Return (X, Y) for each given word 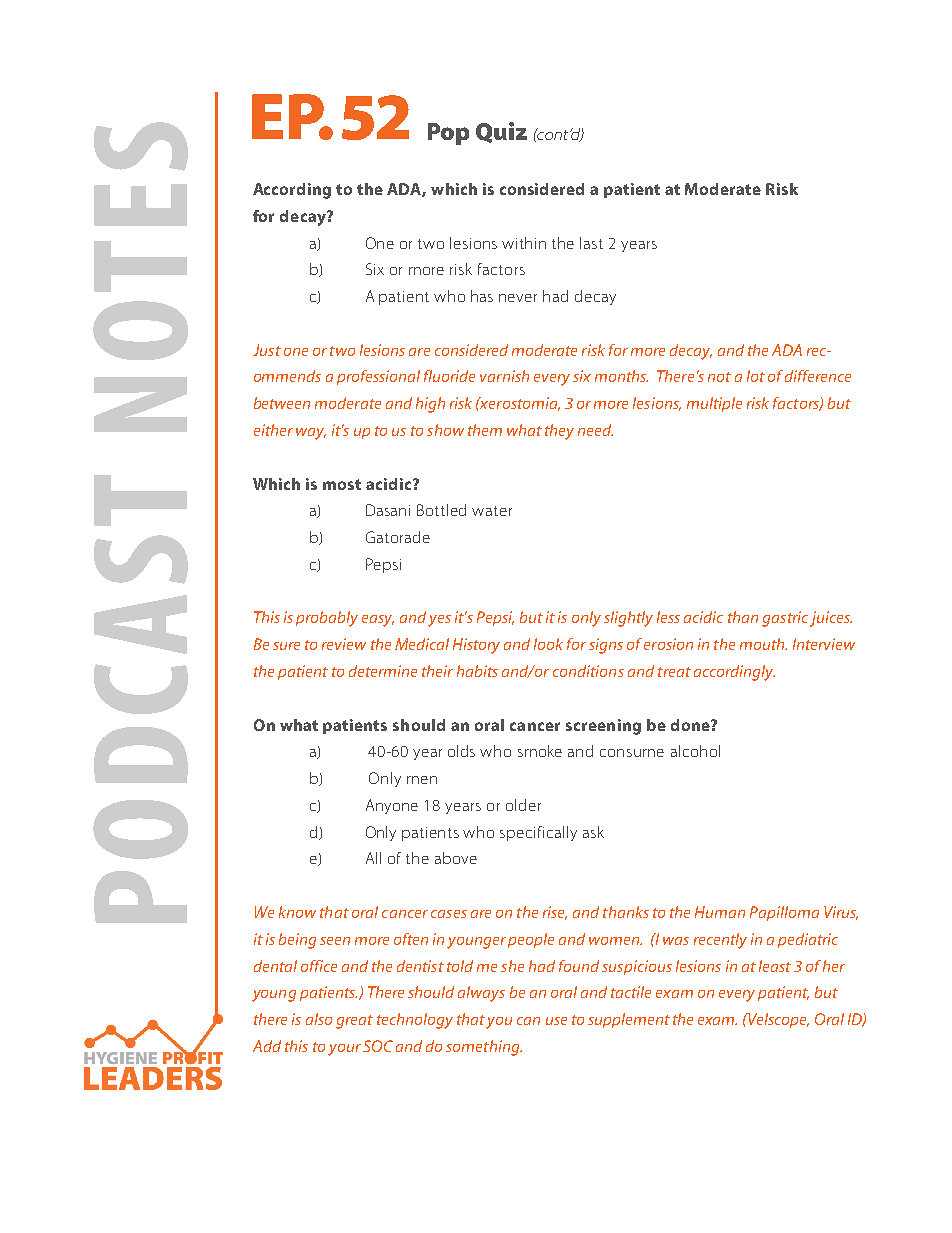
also (319, 1019)
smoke (540, 751)
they (559, 432)
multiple (714, 404)
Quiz (501, 132)
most (342, 484)
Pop (448, 134)
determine (383, 671)
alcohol (695, 751)
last (591, 243)
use (556, 1021)
